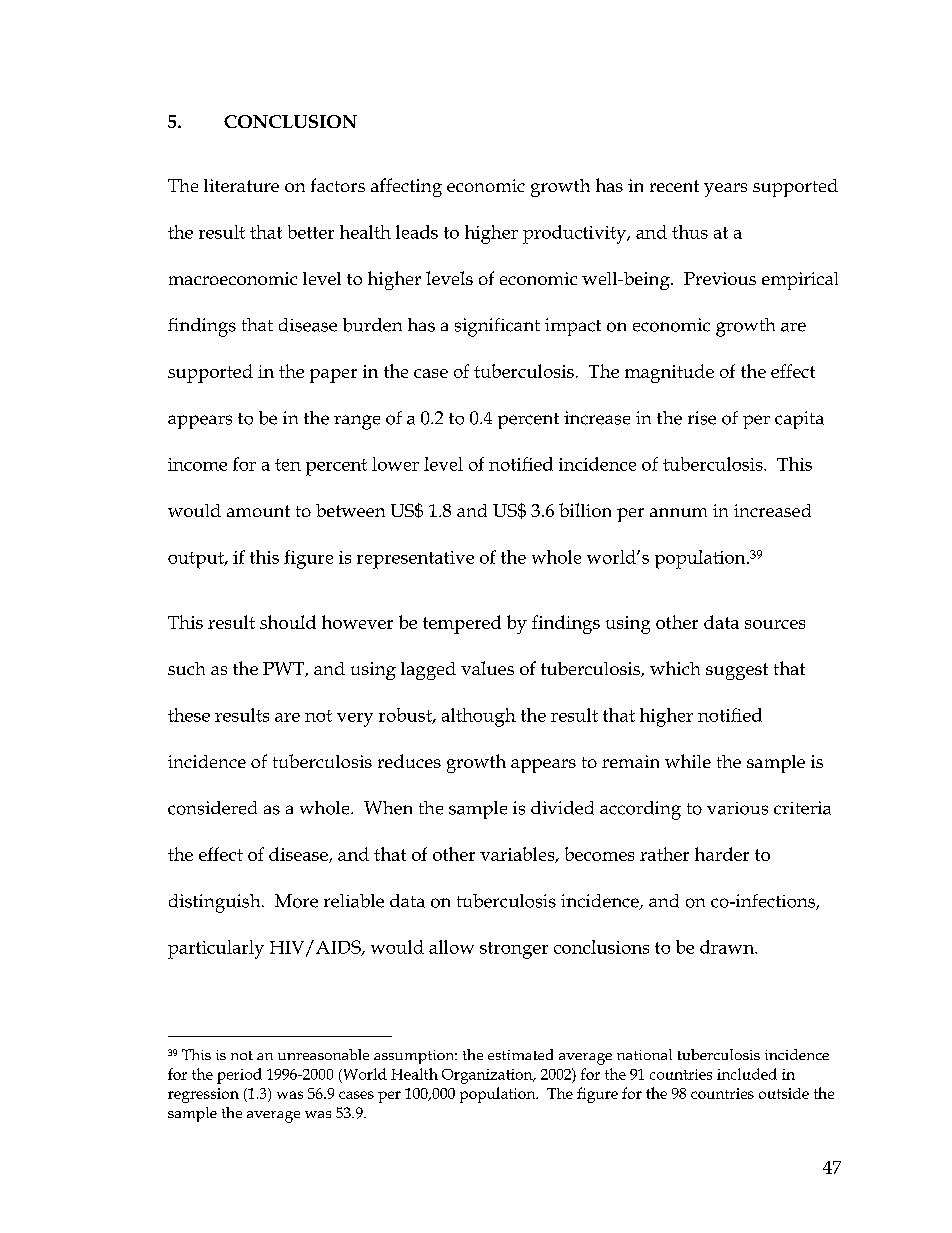  I want to click on values, so click(487, 668).
